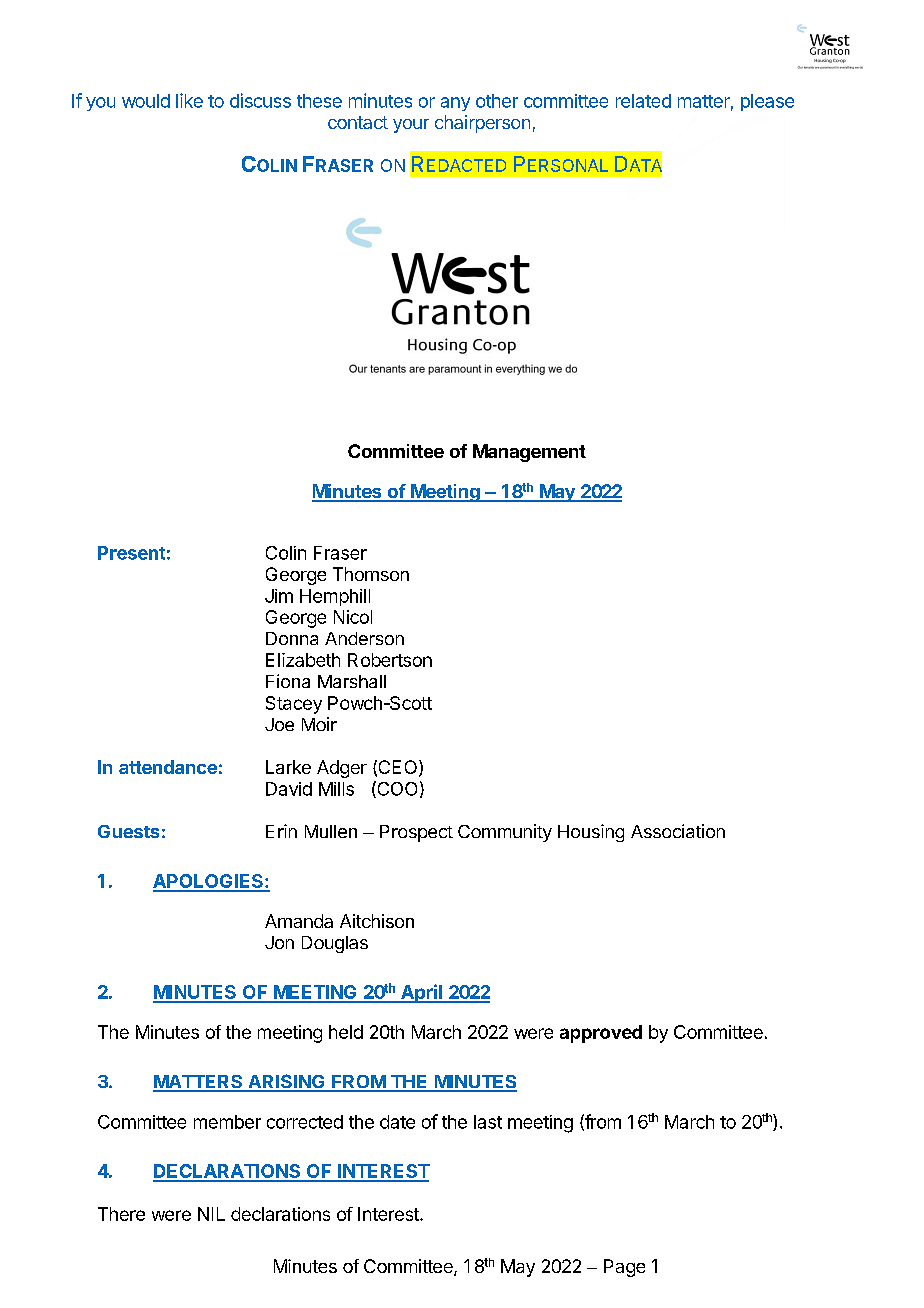  I want to click on please, so click(767, 102).
